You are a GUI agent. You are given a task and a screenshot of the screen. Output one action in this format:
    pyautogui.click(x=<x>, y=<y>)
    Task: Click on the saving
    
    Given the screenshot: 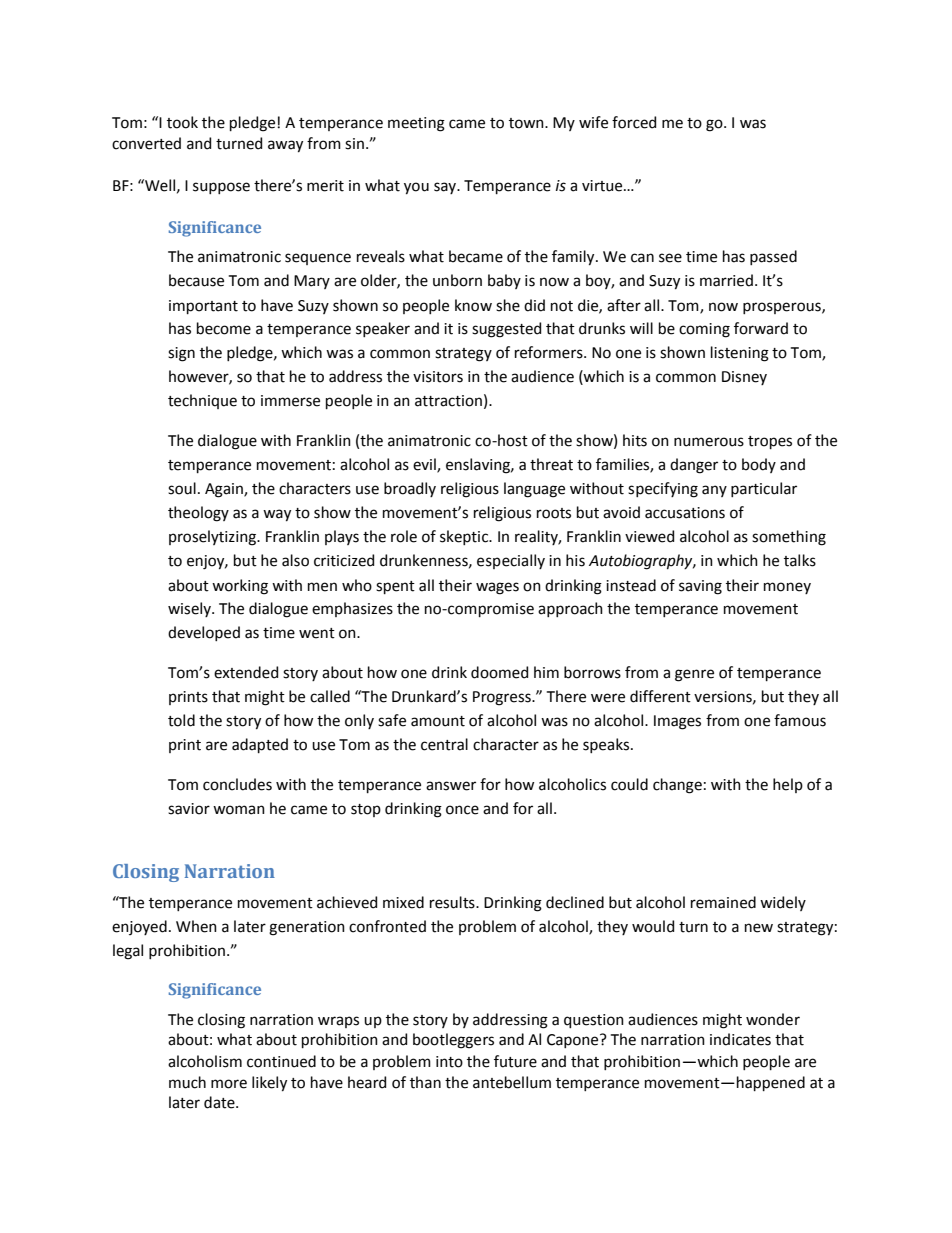 What is the action you would take?
    pyautogui.click(x=700, y=587)
